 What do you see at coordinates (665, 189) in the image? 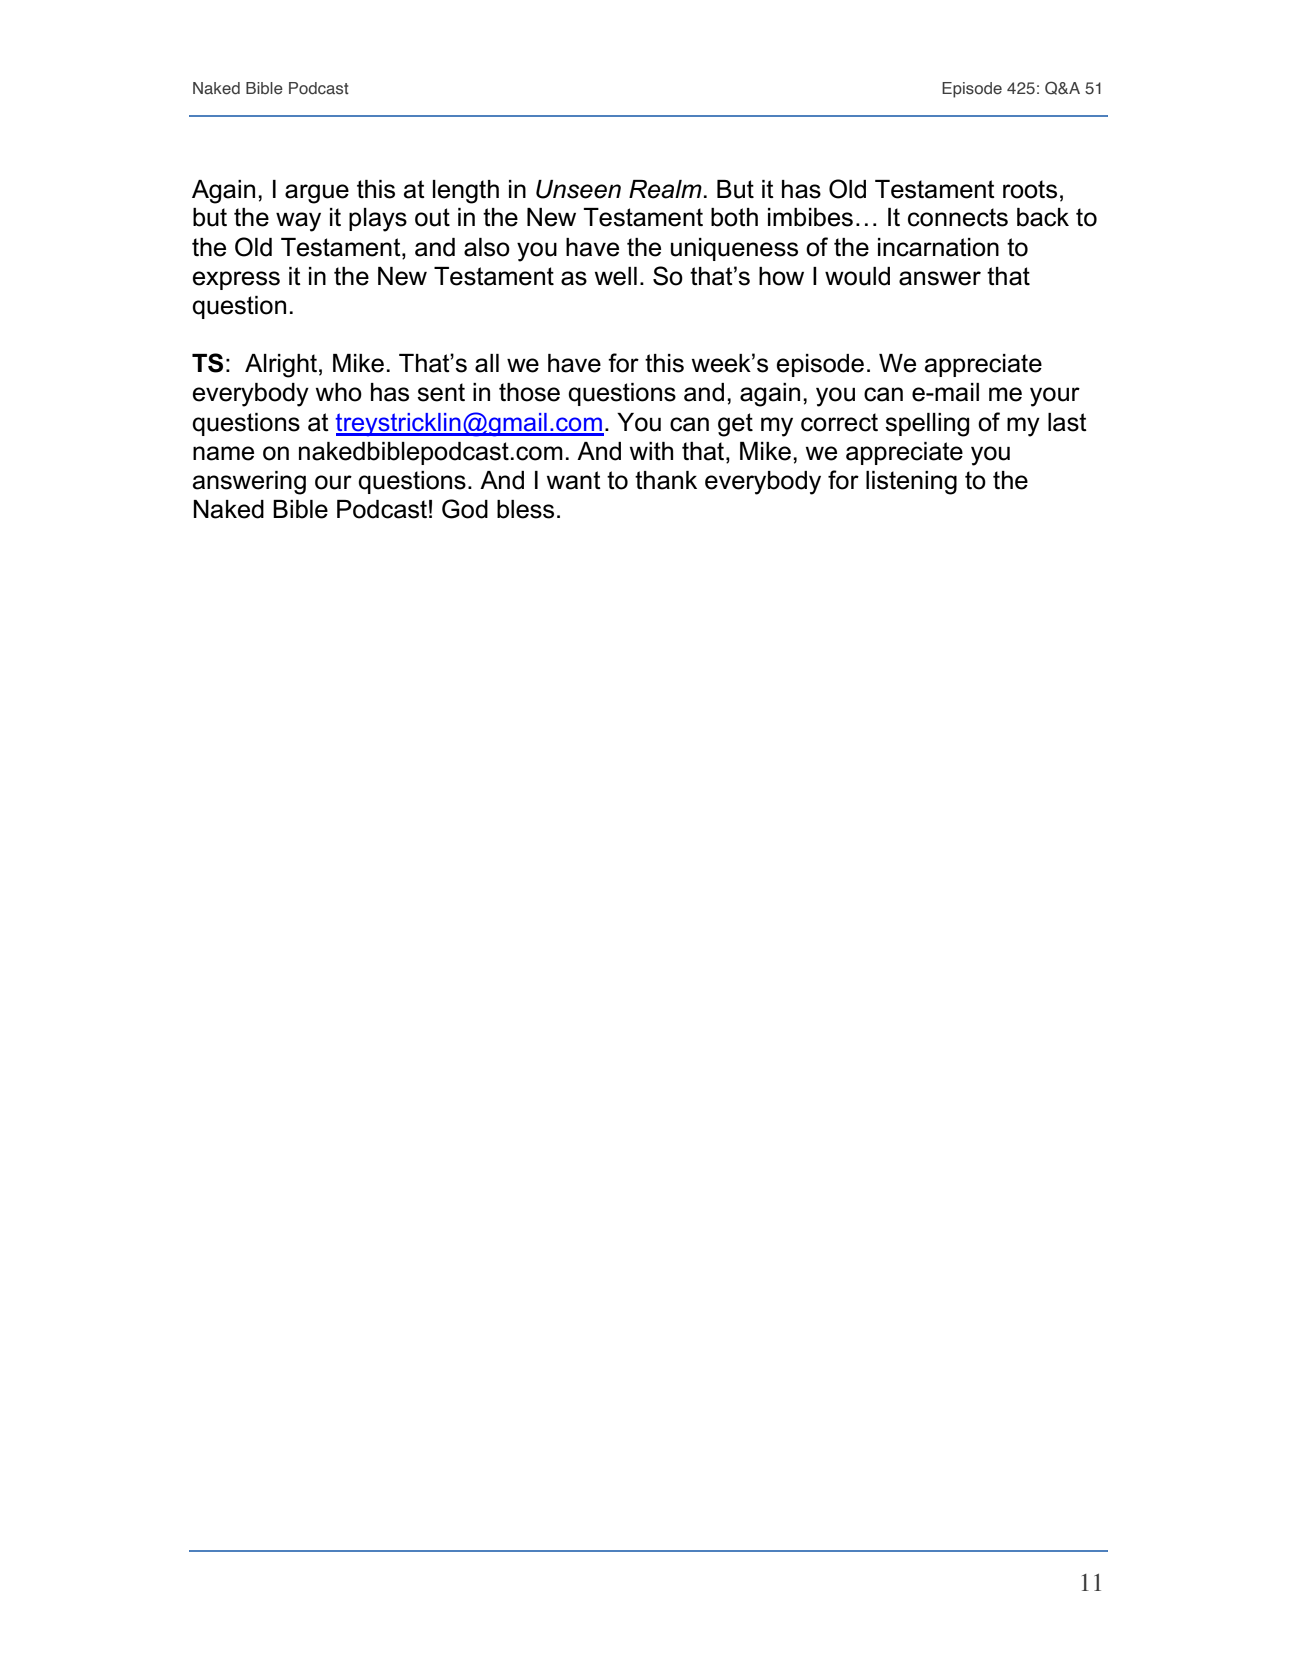
I see `Realm` at bounding box center [665, 189].
